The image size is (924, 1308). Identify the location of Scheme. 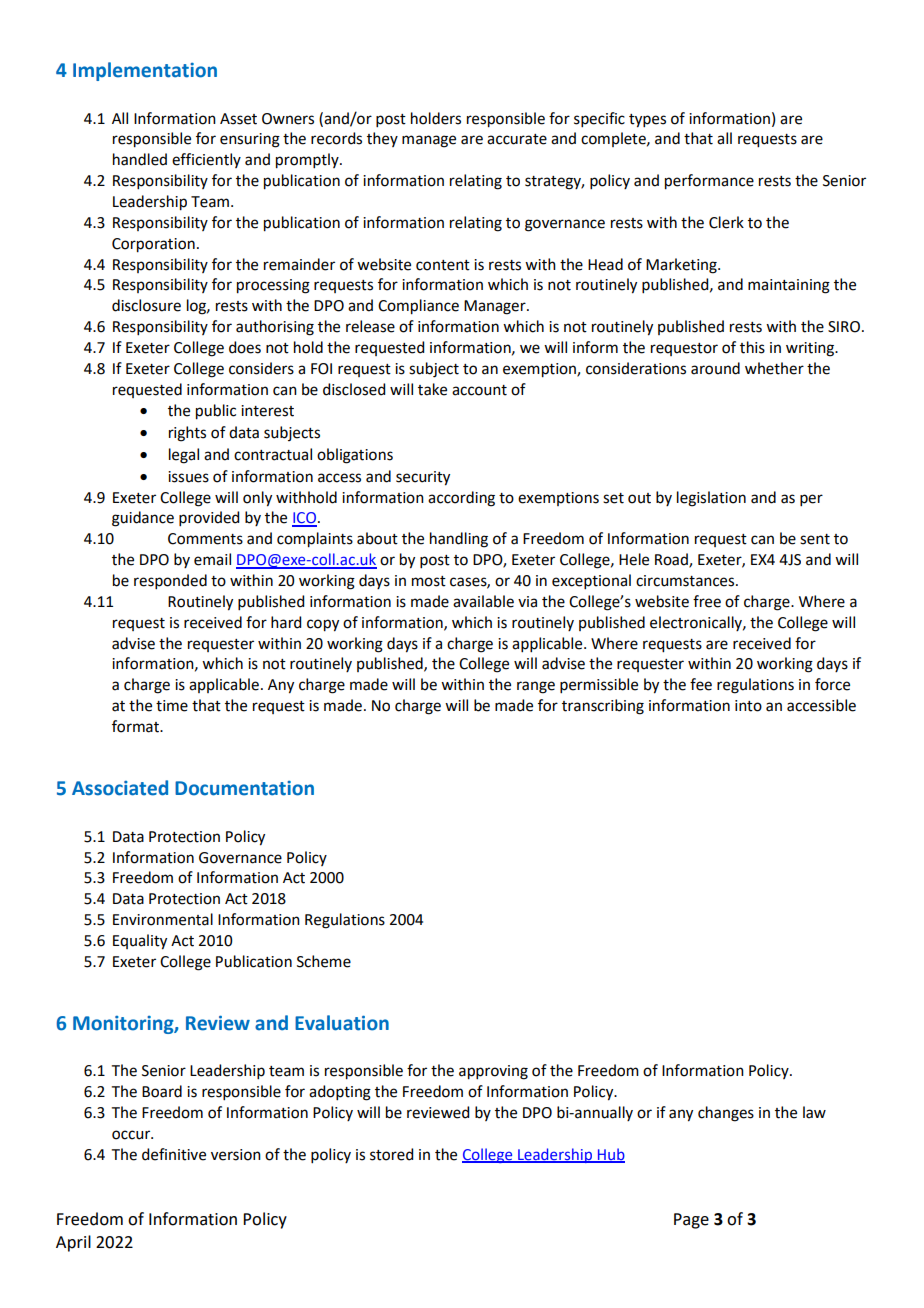
(324, 961).
